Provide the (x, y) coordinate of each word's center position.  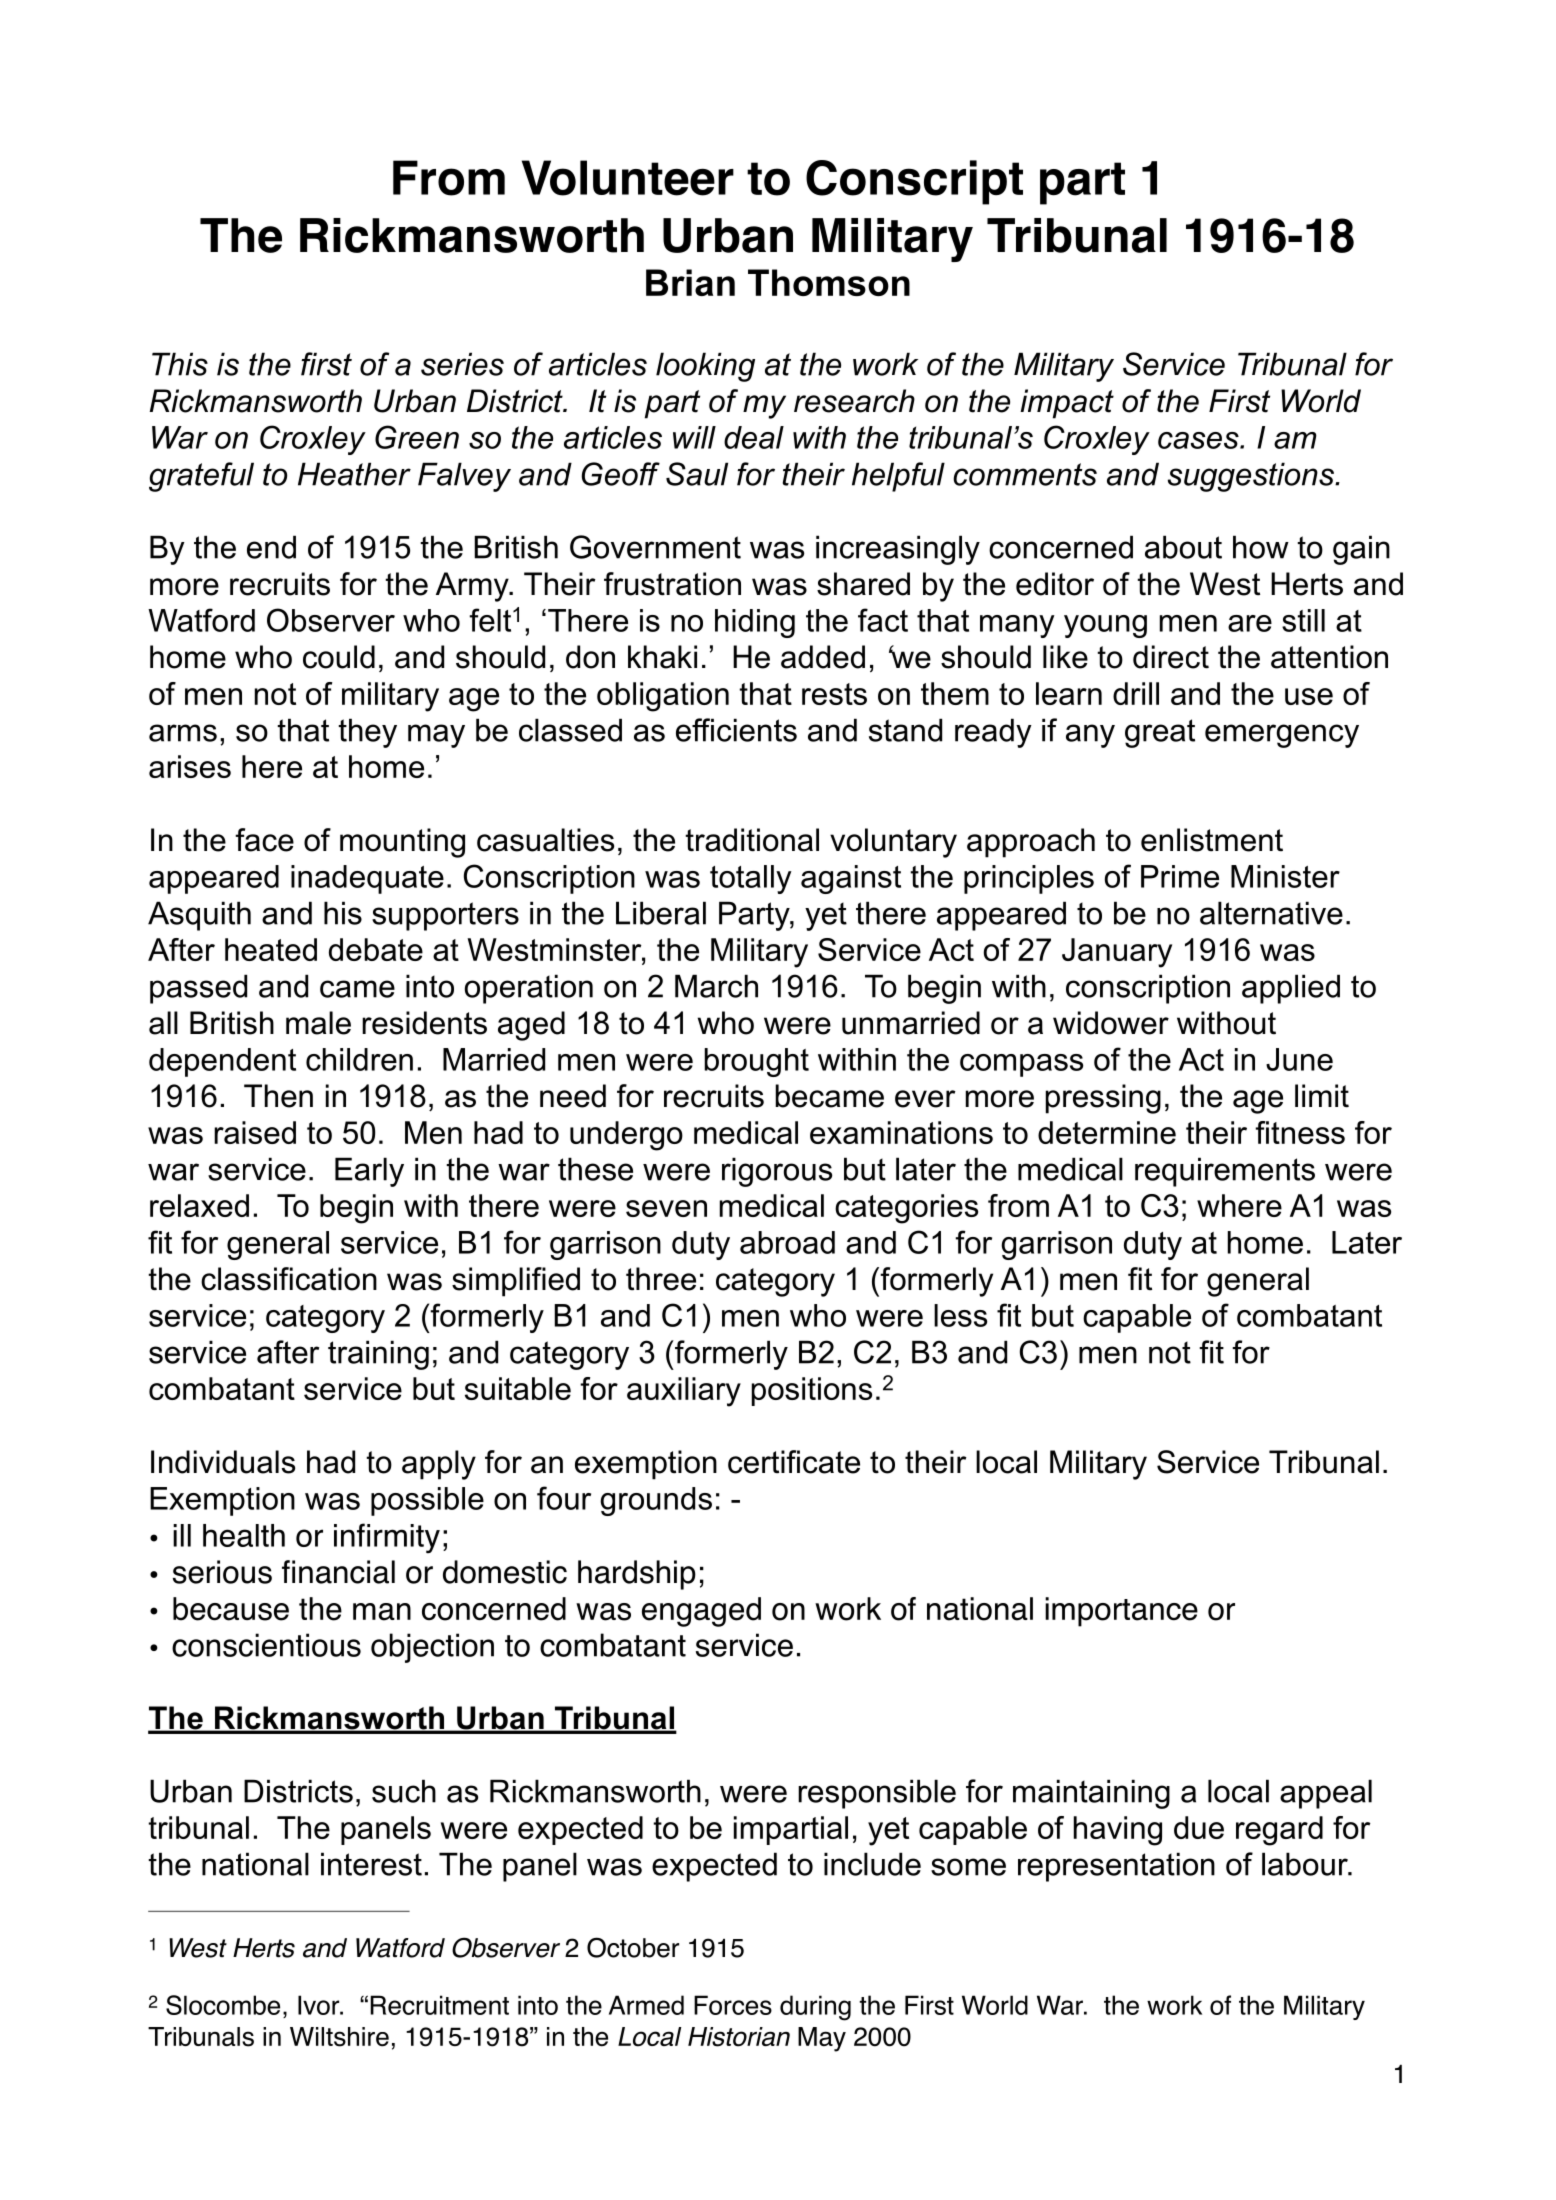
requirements (1225, 1172)
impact (1067, 404)
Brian (690, 282)
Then (278, 1096)
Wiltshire (339, 2037)
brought (756, 1062)
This (180, 364)
